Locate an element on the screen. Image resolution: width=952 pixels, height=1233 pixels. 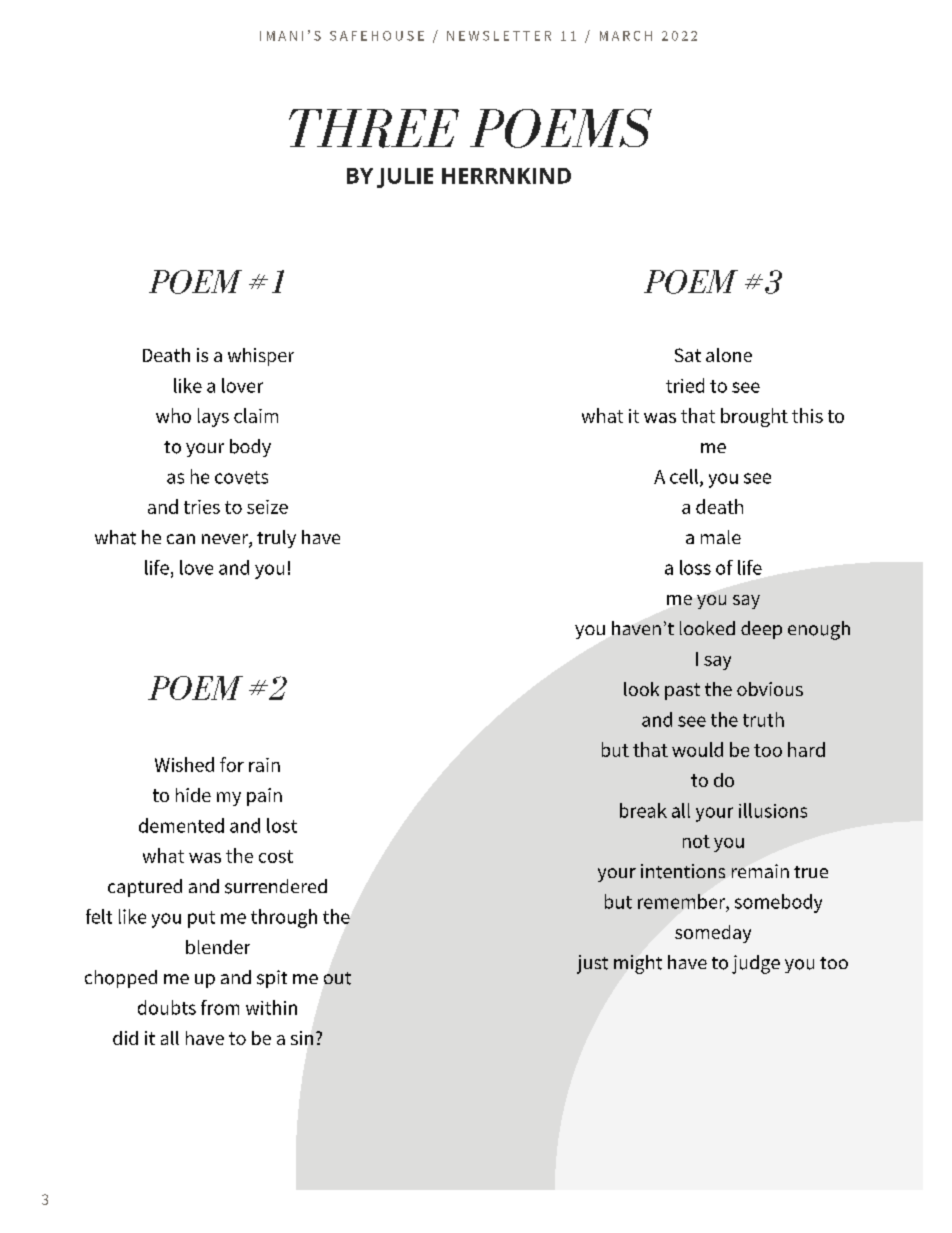
THREE is located at coordinates (374, 128).
